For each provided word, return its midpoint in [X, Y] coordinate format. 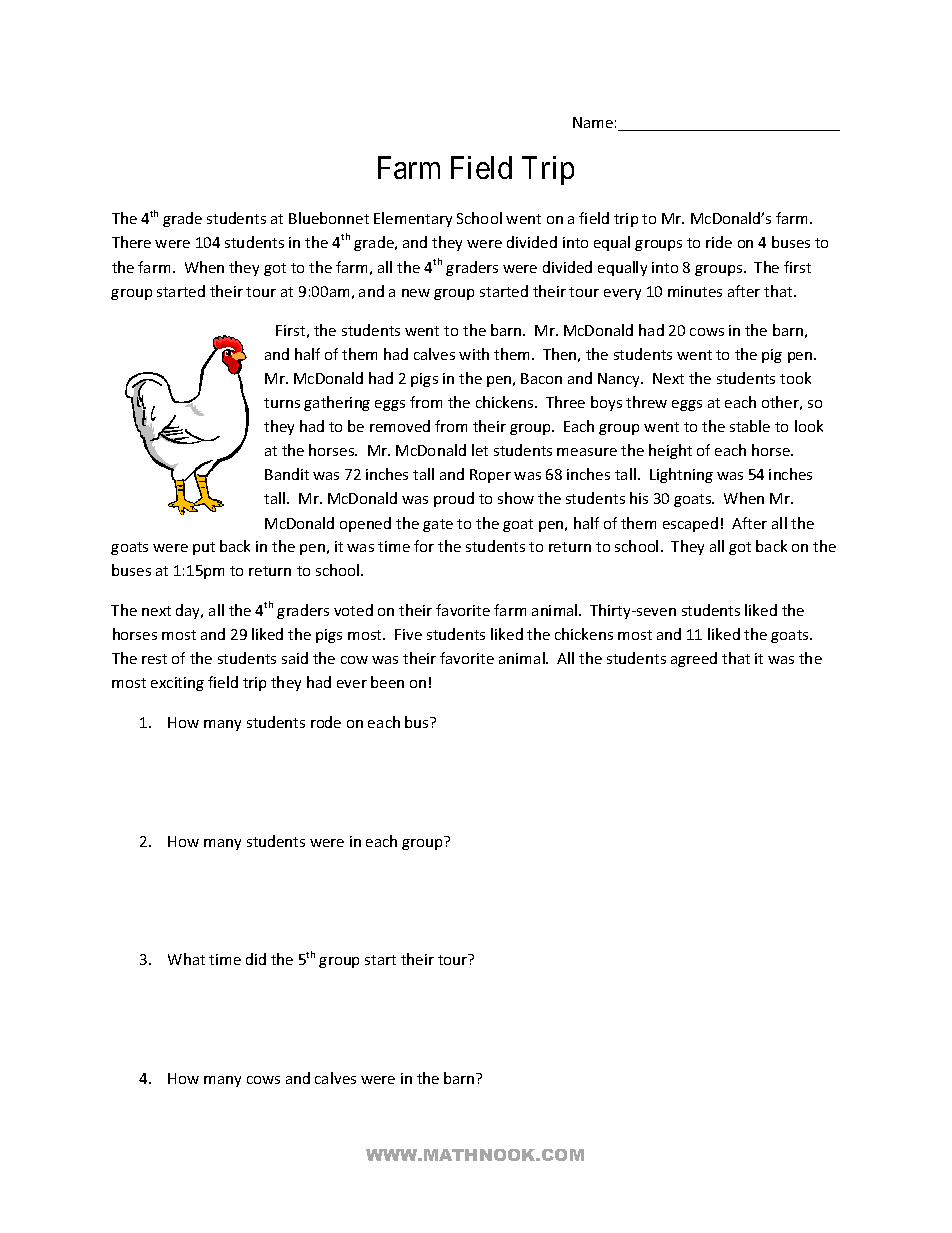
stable [750, 426]
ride [719, 242]
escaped [690, 524]
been [387, 682]
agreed [694, 659]
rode [326, 722]
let [480, 450]
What [186, 959]
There [131, 242]
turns [282, 403]
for [424, 546]
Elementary [413, 219]
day [189, 611]
